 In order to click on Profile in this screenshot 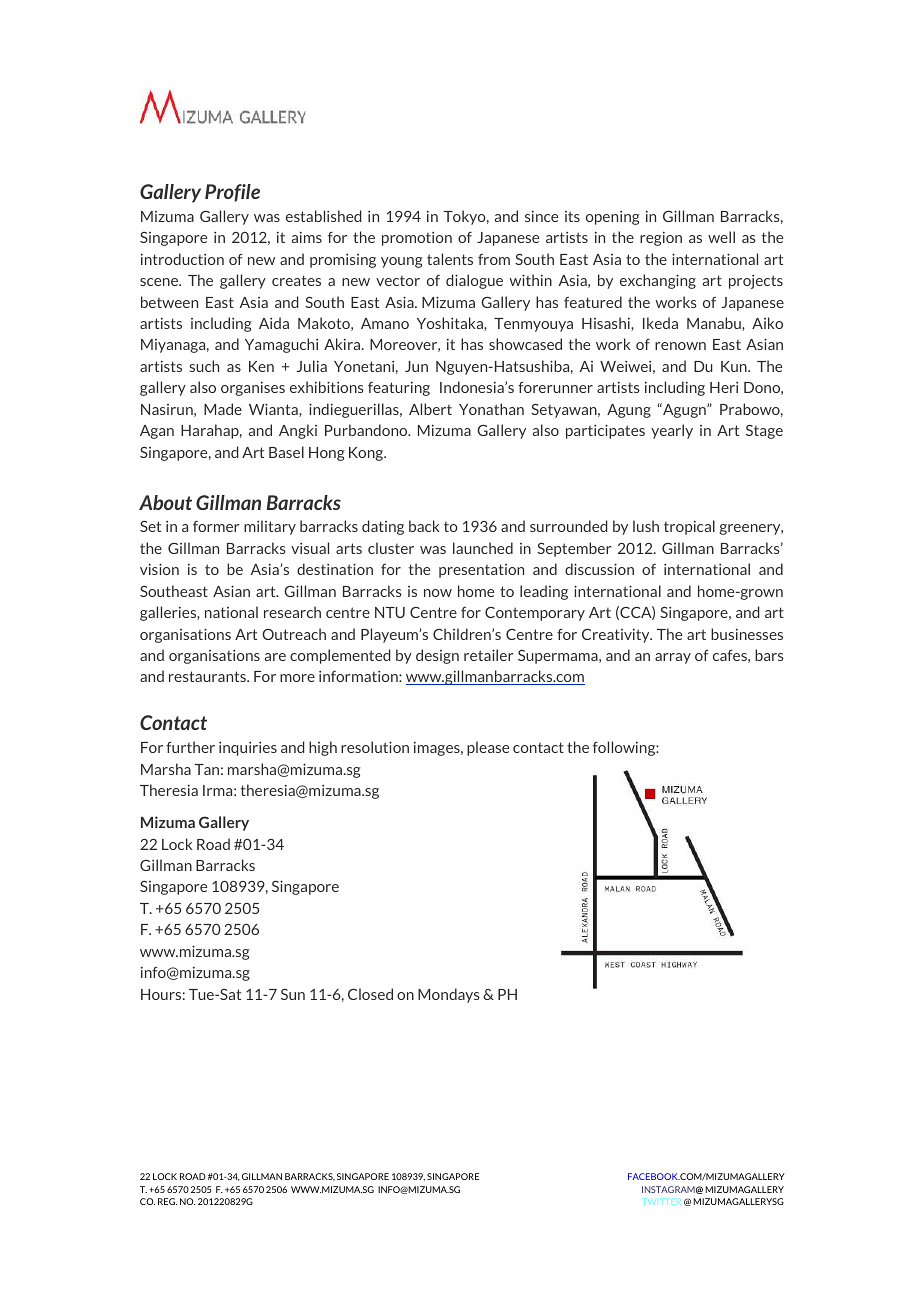, I will do `click(232, 193)`.
